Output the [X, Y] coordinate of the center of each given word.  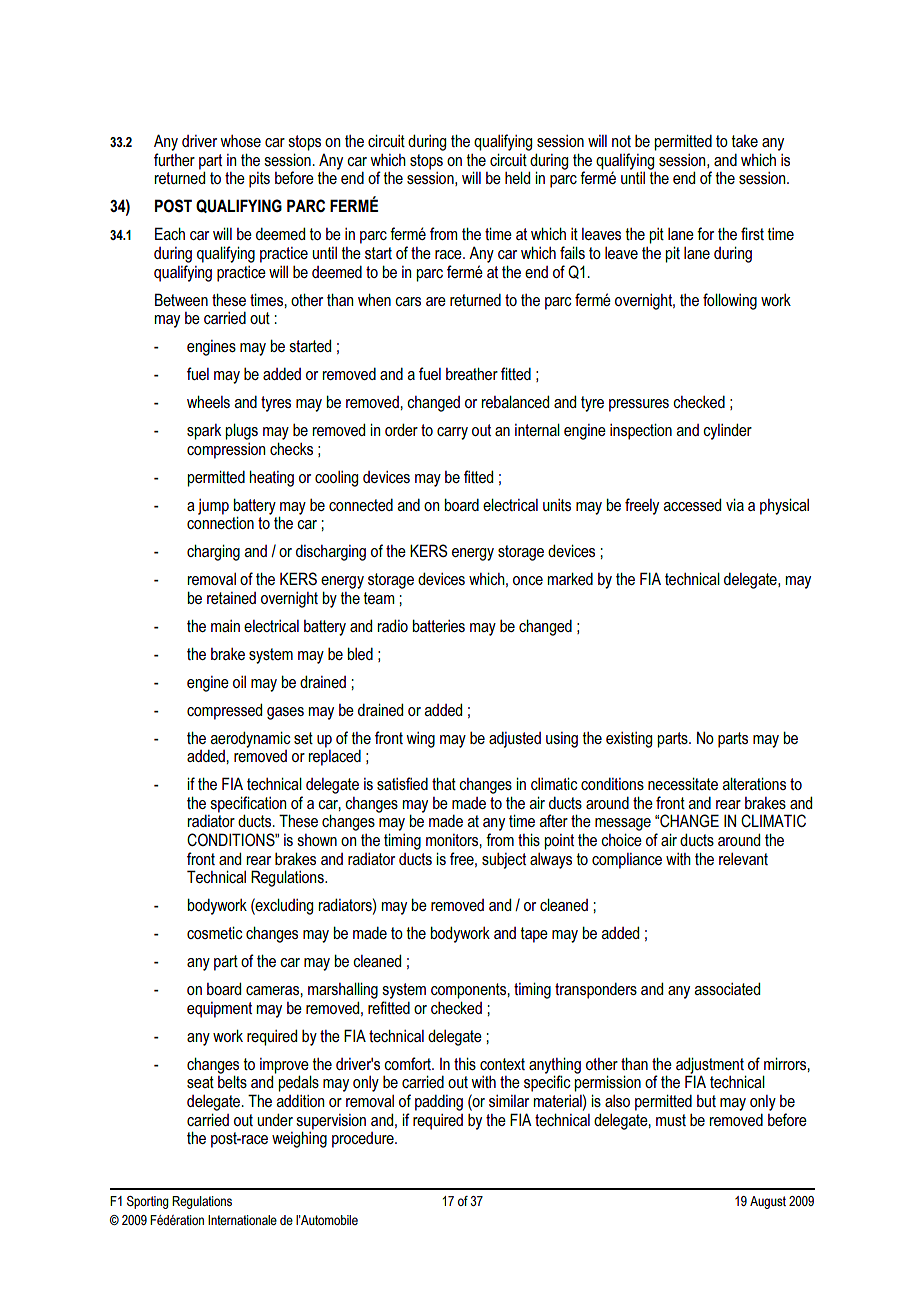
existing [629, 740]
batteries [439, 625]
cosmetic [215, 932]
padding [439, 1102]
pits [259, 180]
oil [239, 682]
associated [727, 988]
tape [534, 935]
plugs [242, 431]
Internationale [242, 1220]
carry [452, 433]
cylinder [727, 431]
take [744, 141]
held [517, 177]
